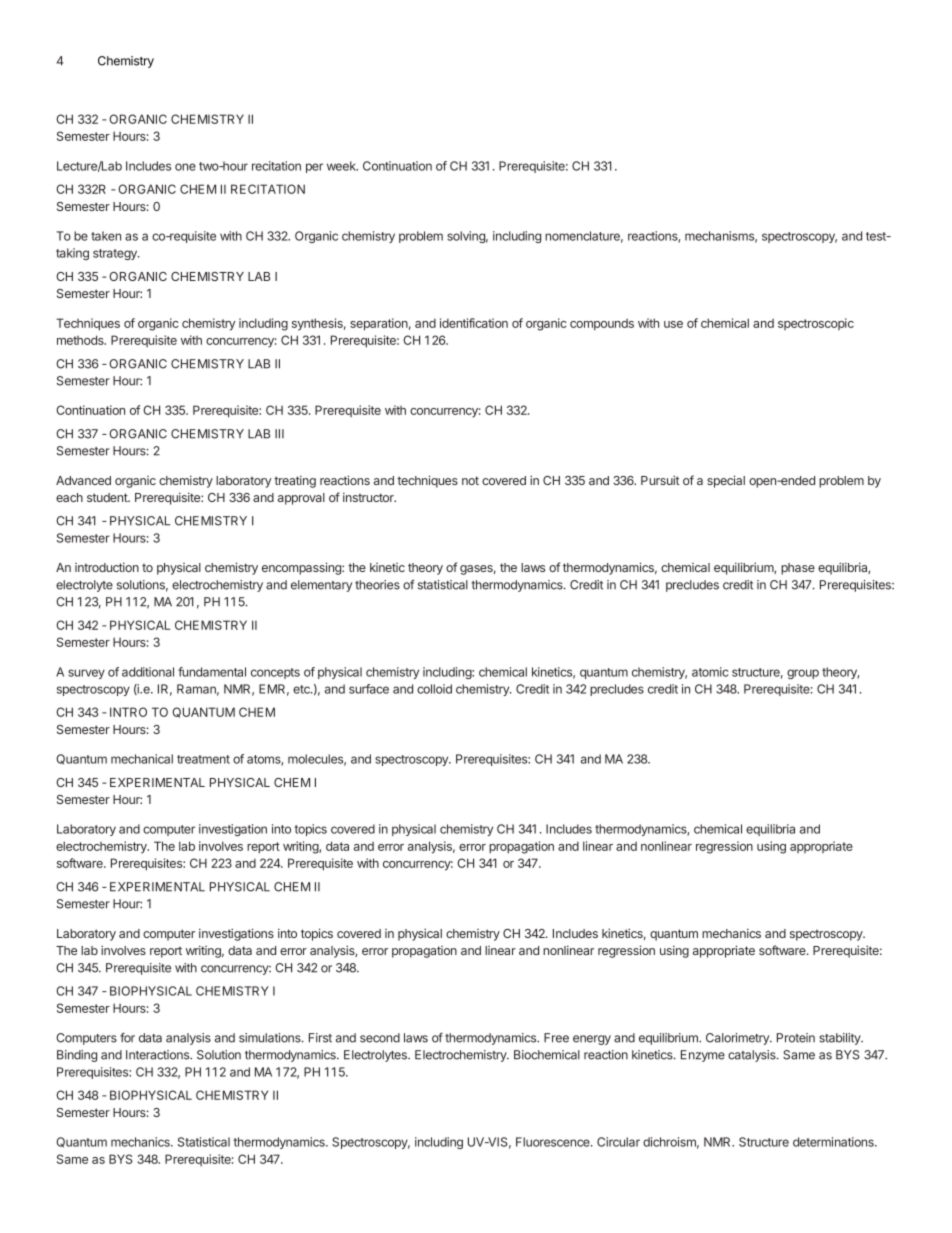  Describe the element at coordinates (142, 759) in the document. I see `mechanical` at that location.
